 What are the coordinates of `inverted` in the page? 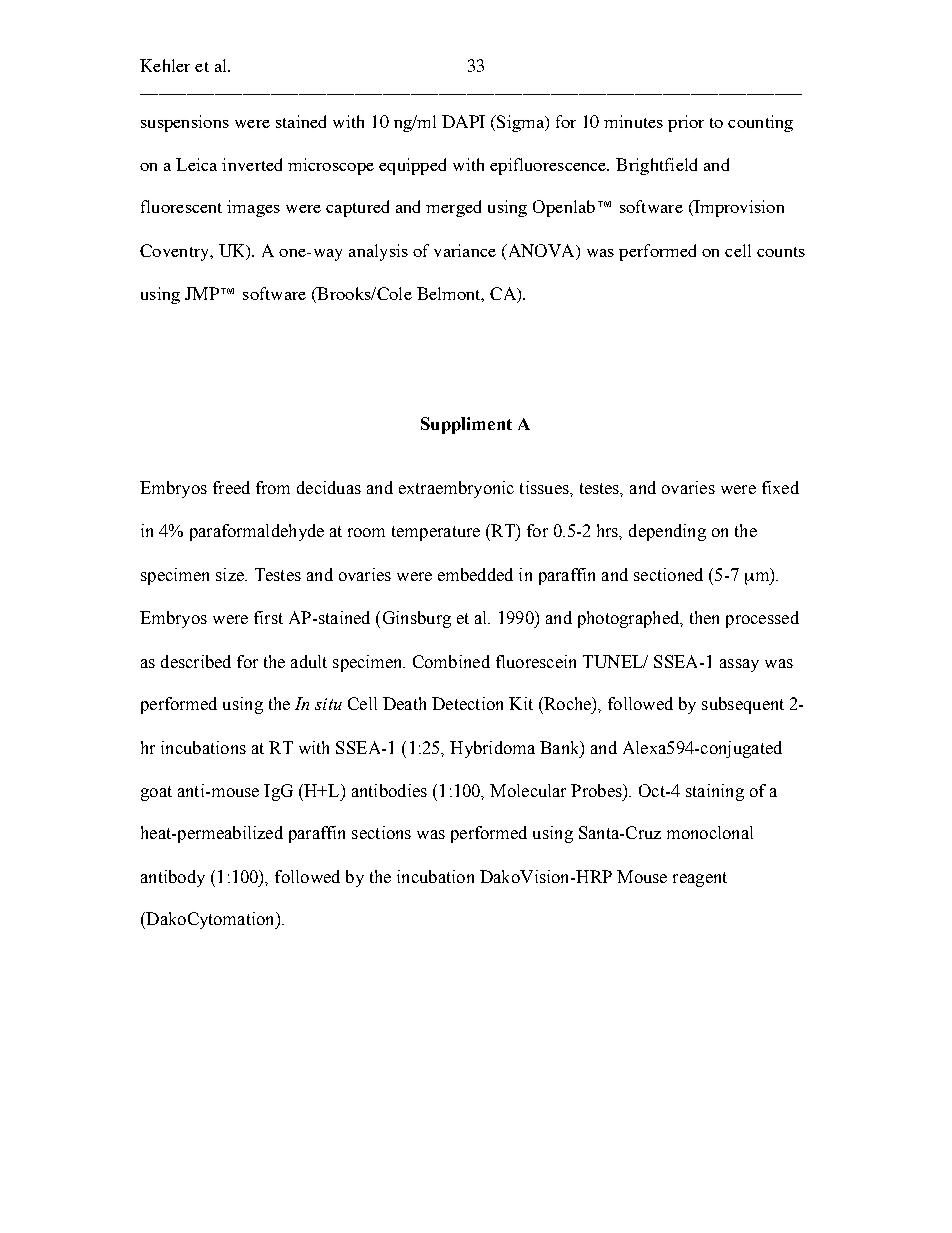 It's located at (252, 164).
